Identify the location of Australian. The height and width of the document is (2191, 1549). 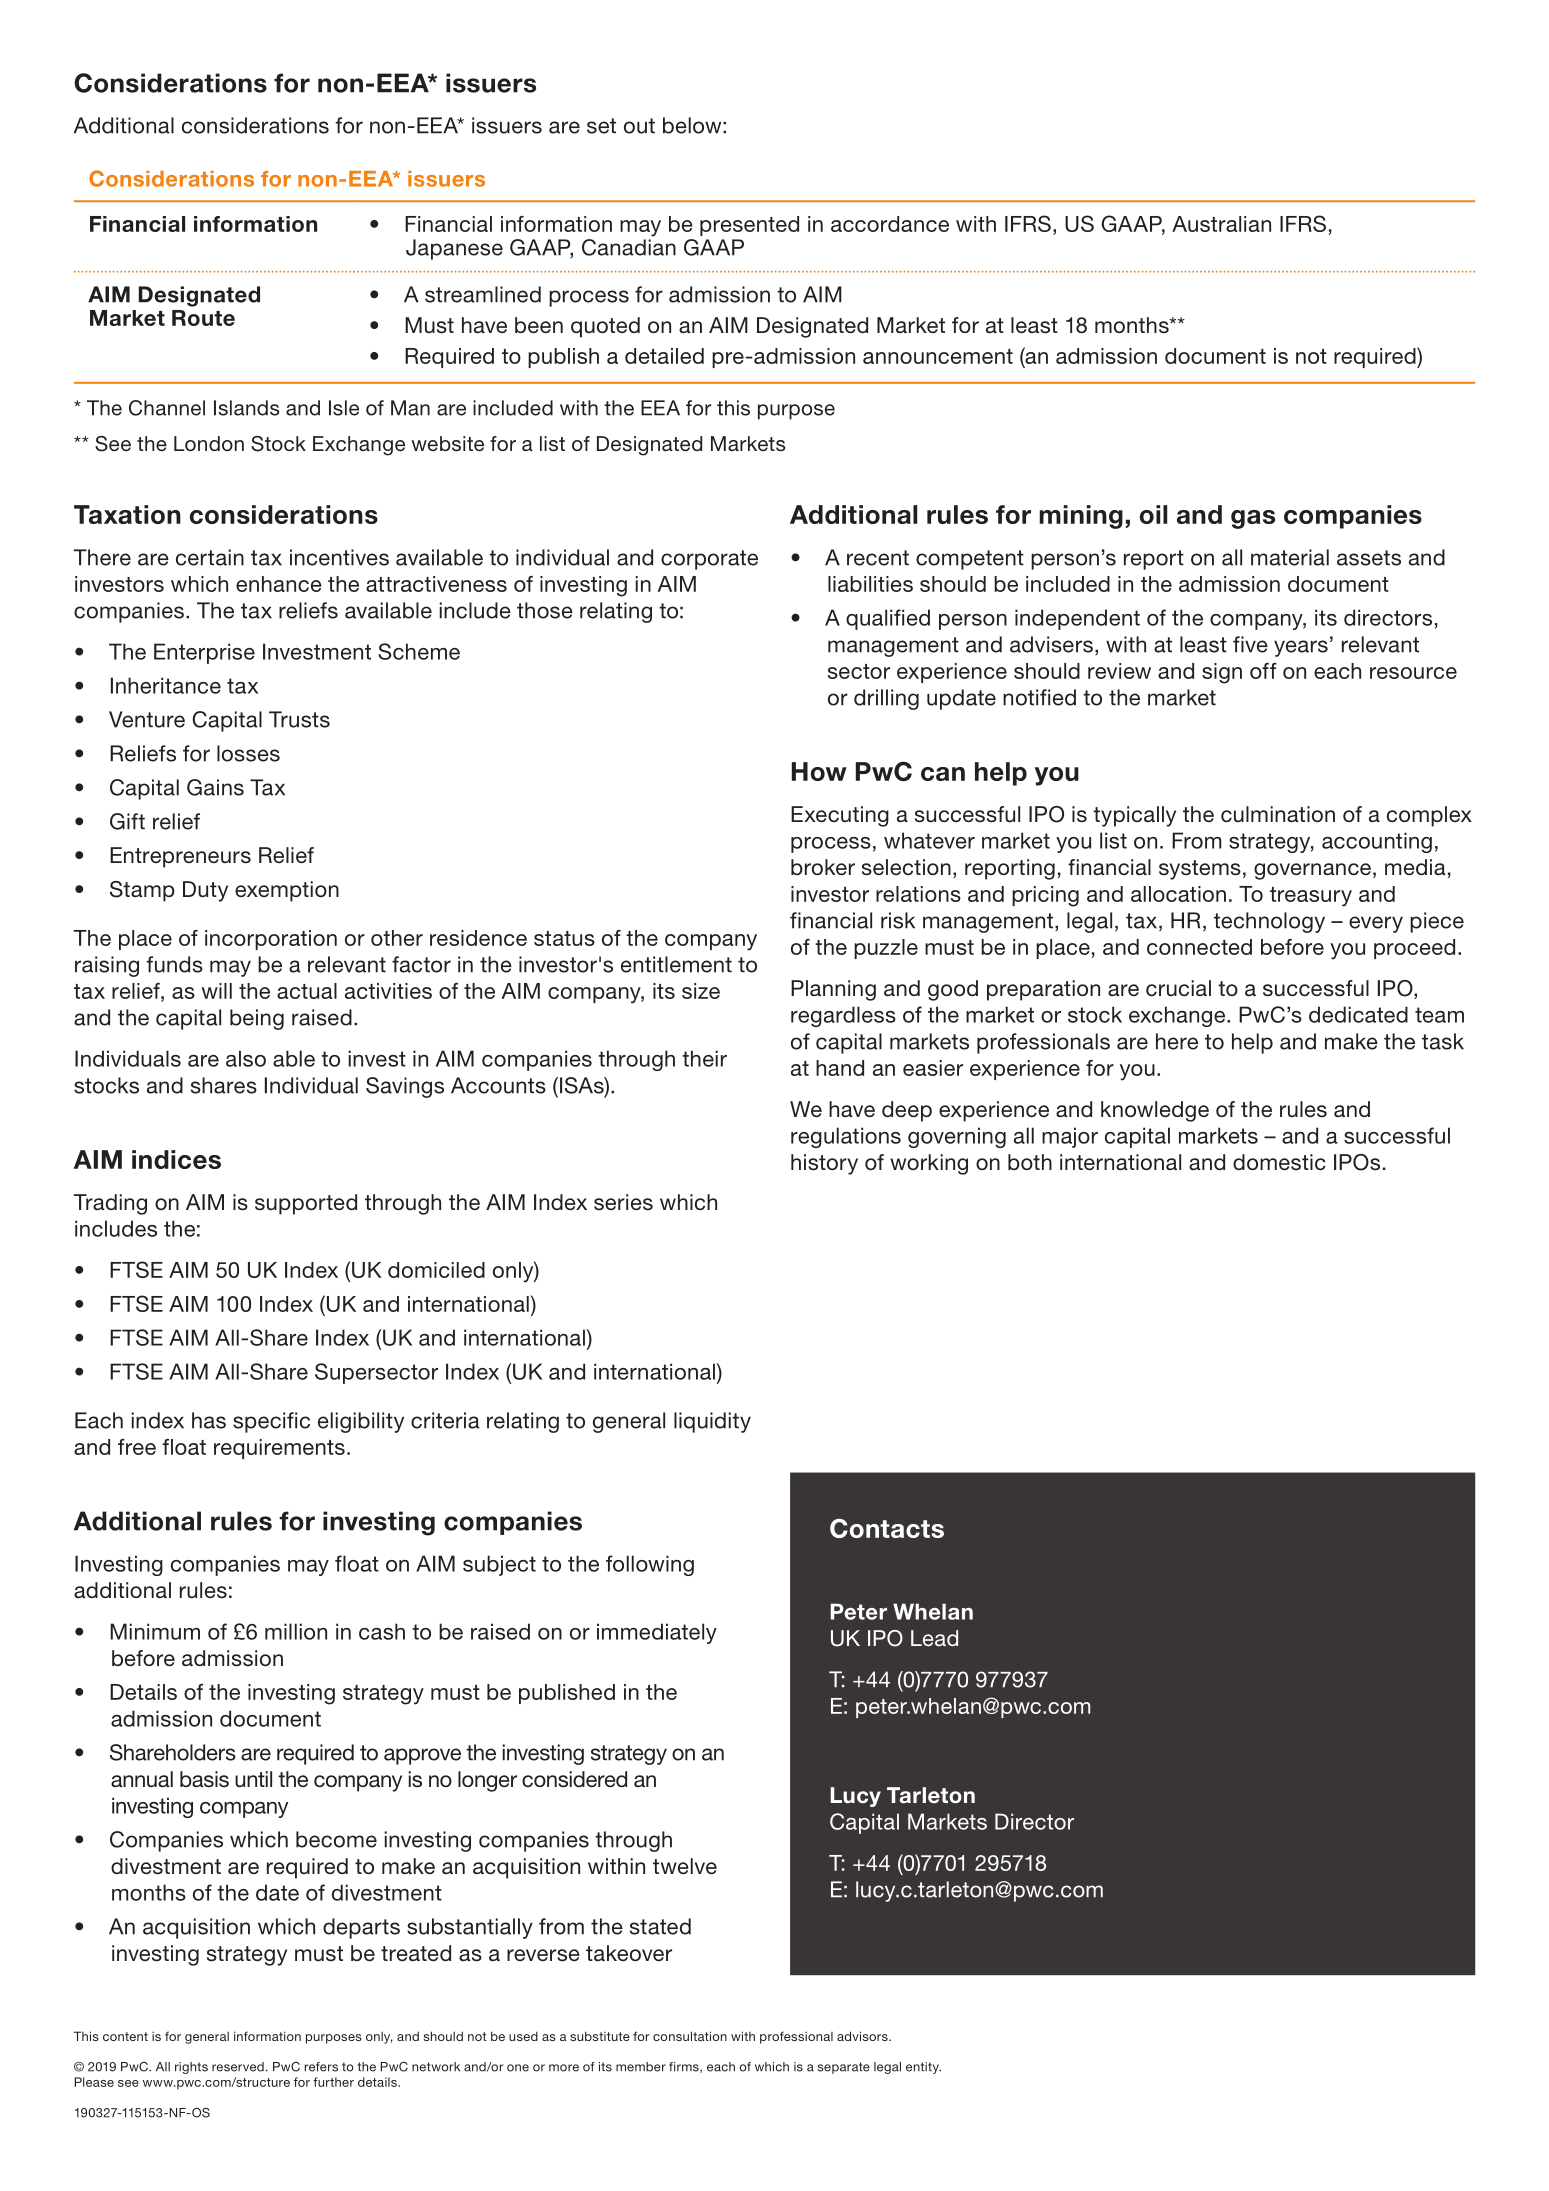
(1221, 224).
